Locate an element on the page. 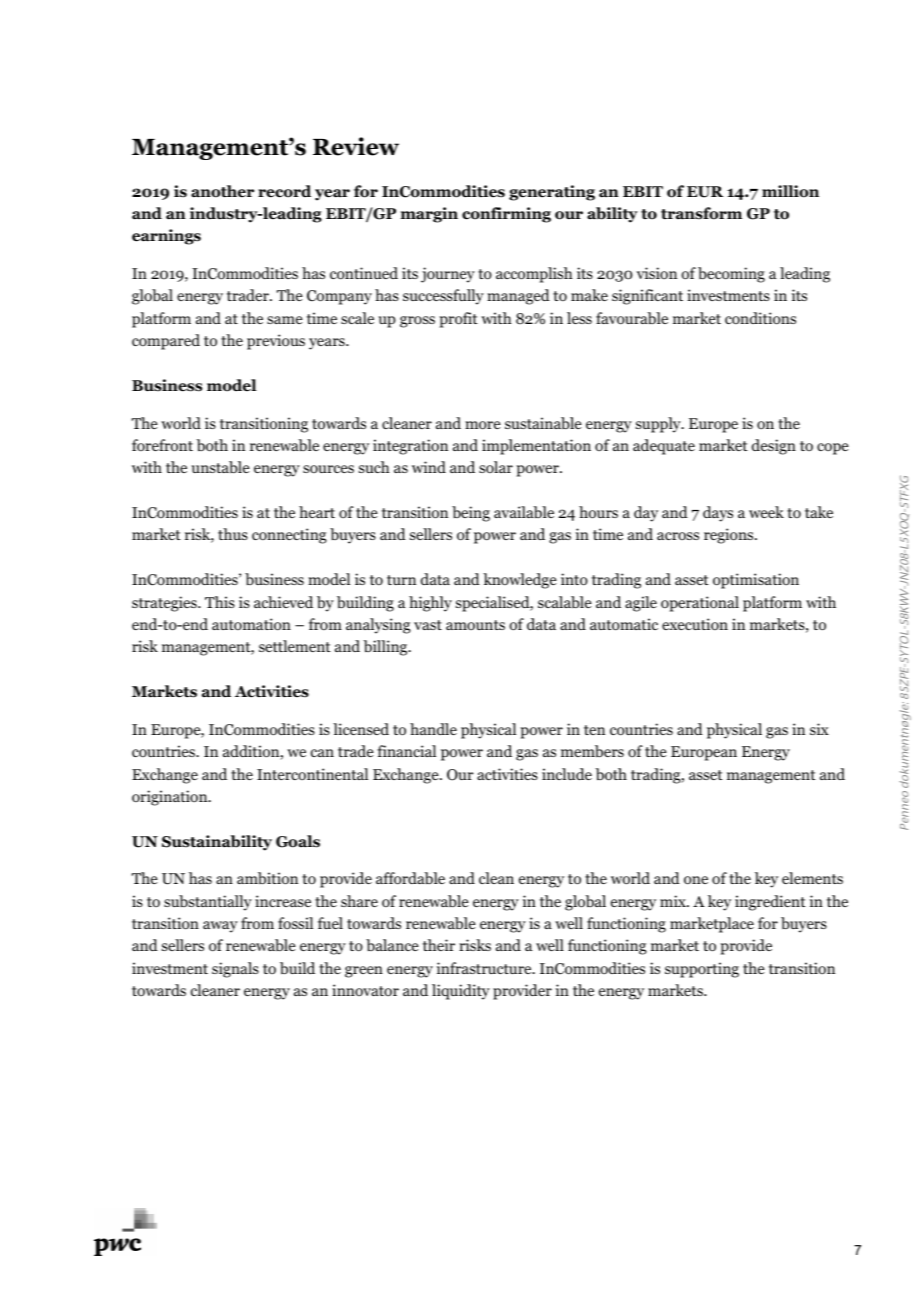  more is located at coordinates (483, 425).
